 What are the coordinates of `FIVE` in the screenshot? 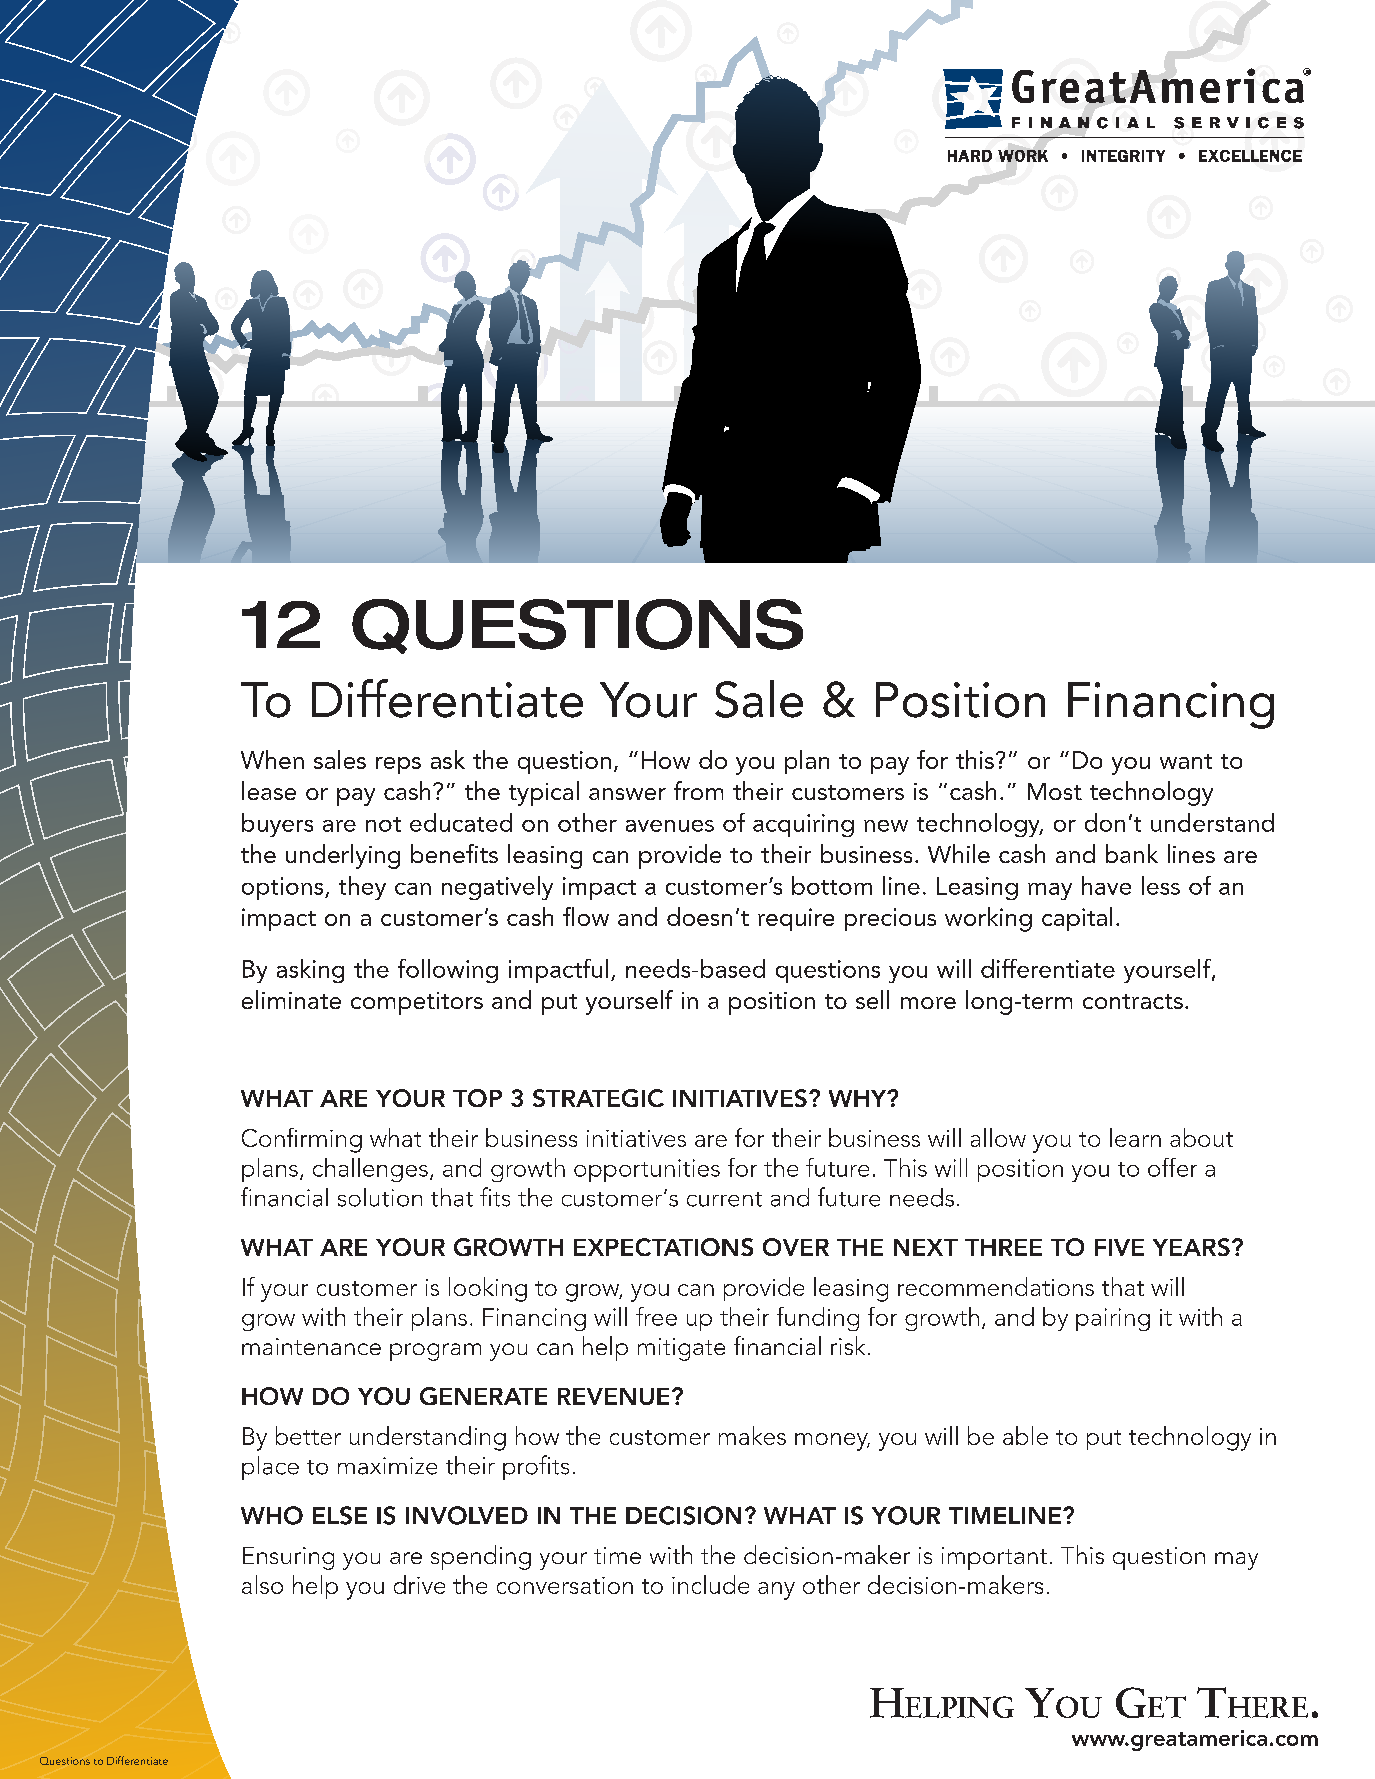 It's located at (1119, 1247).
